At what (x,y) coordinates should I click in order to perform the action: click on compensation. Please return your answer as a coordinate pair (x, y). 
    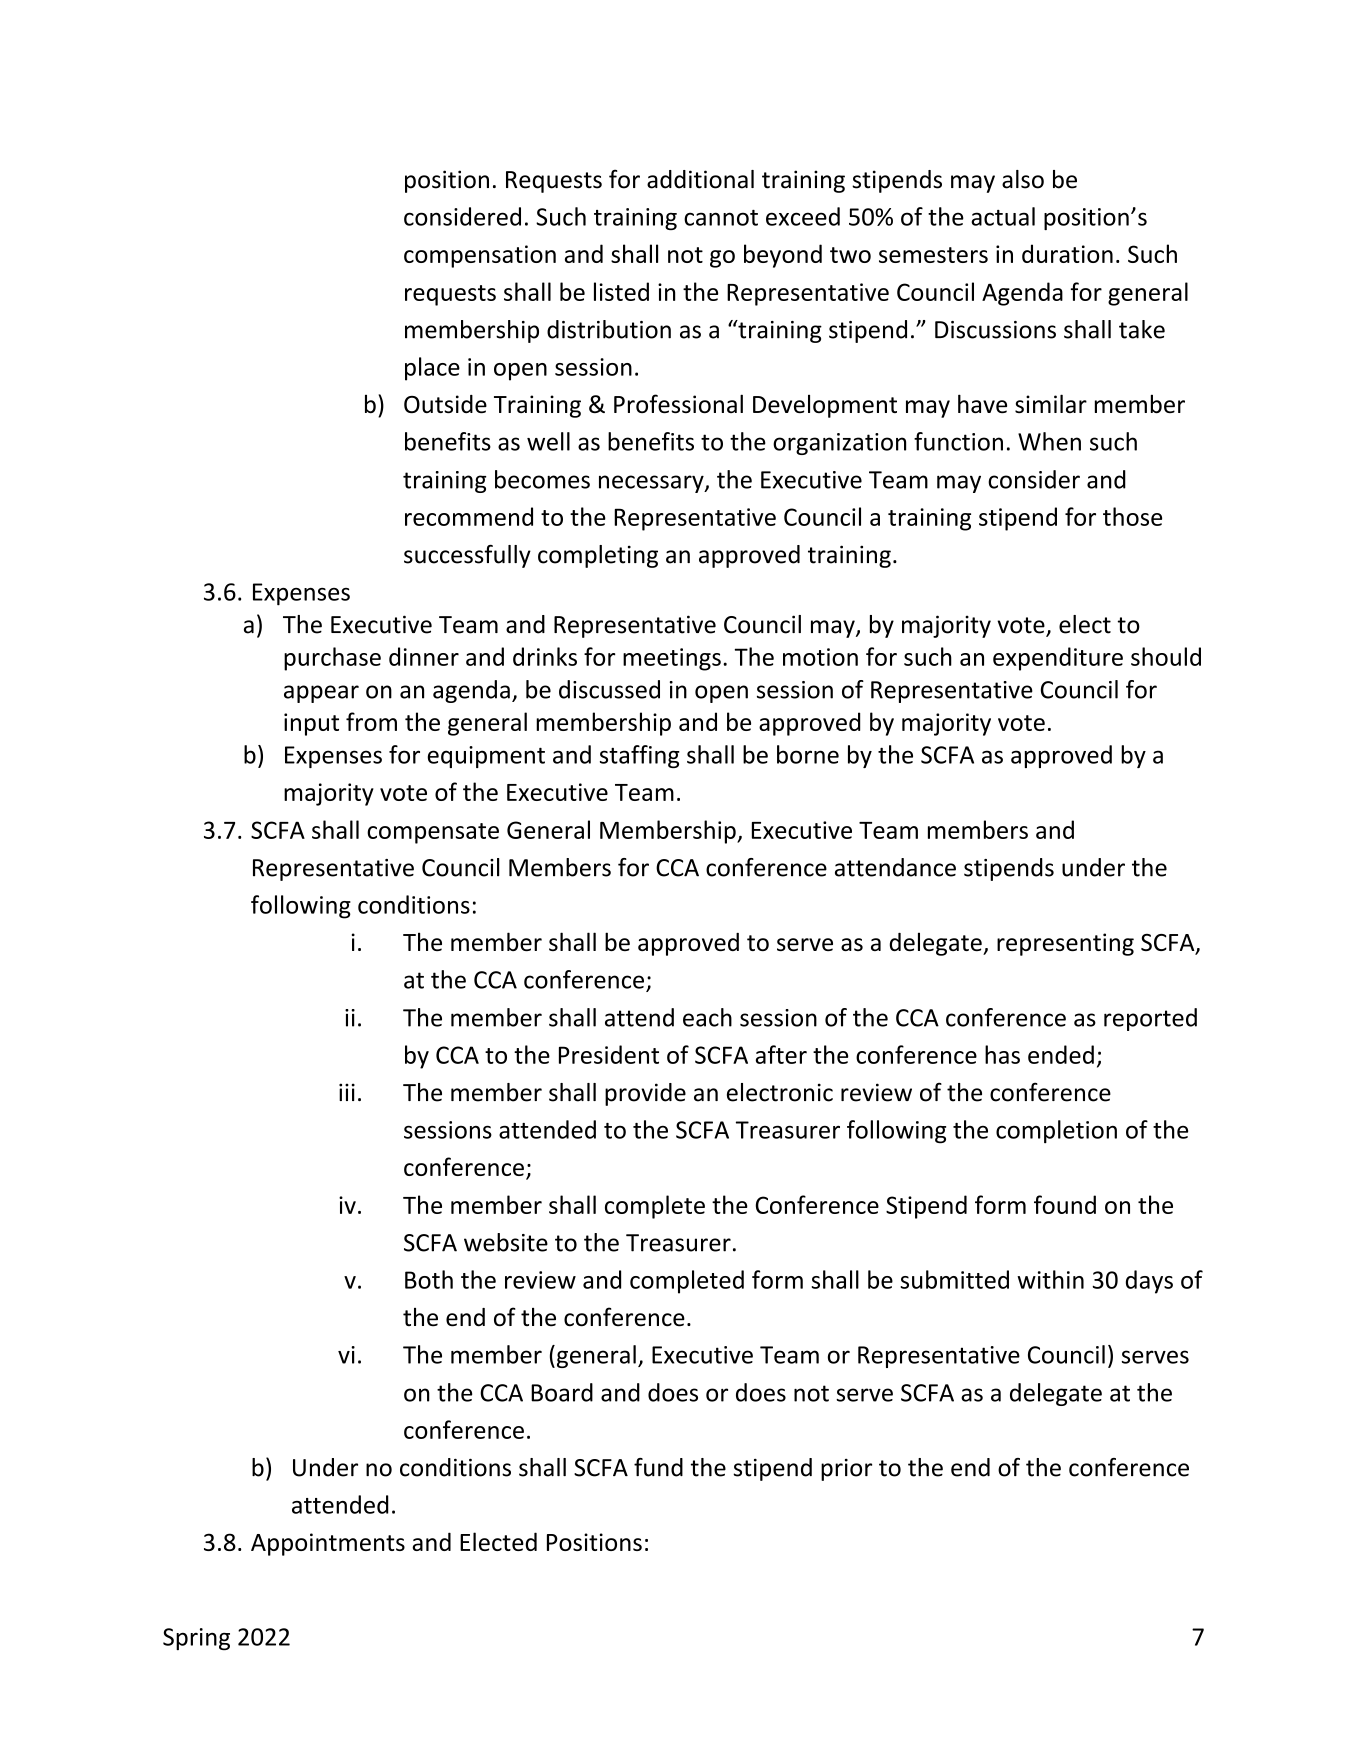
    Looking at the image, I should click on (480, 256).
